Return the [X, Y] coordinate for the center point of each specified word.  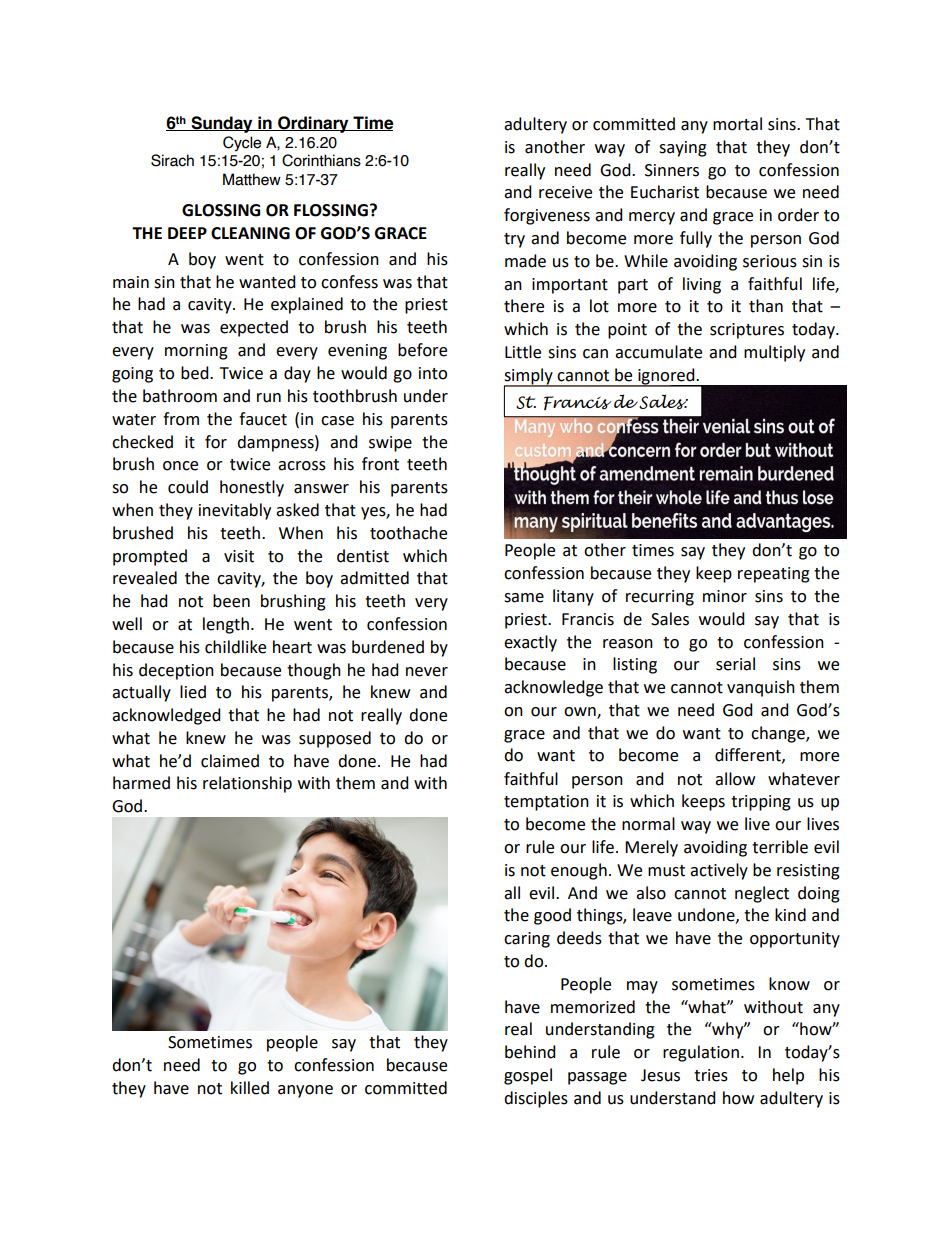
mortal [737, 124]
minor [725, 596]
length [226, 625]
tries [711, 1075]
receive [565, 192]
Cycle [242, 143]
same [524, 598]
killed [250, 1088]
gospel [528, 1076]
